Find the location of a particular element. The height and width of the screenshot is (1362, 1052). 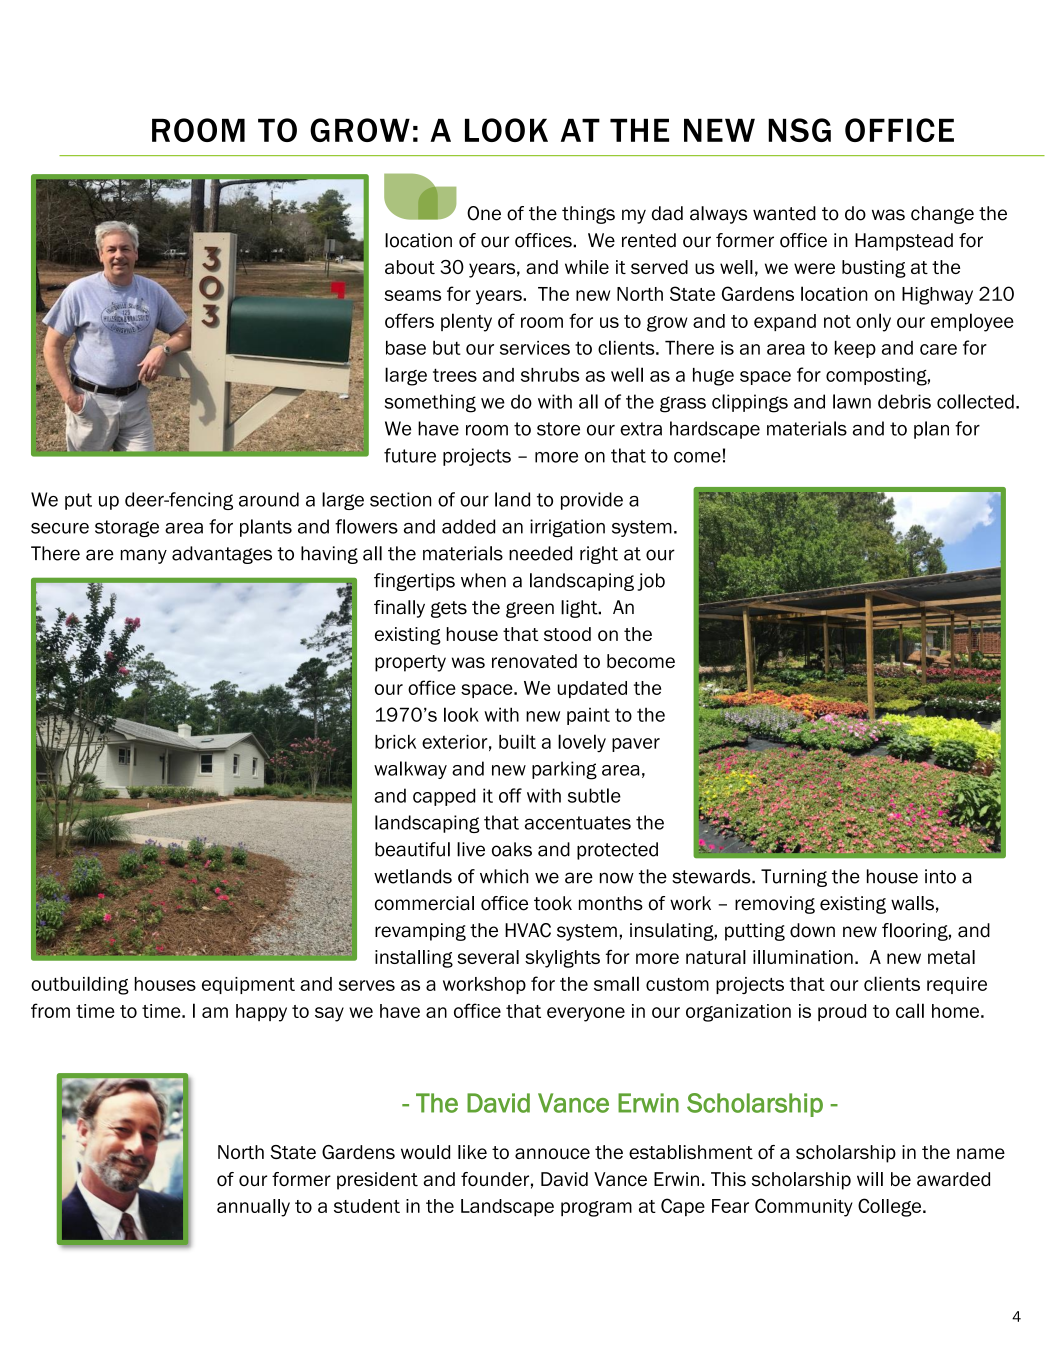

many is located at coordinates (144, 556).
